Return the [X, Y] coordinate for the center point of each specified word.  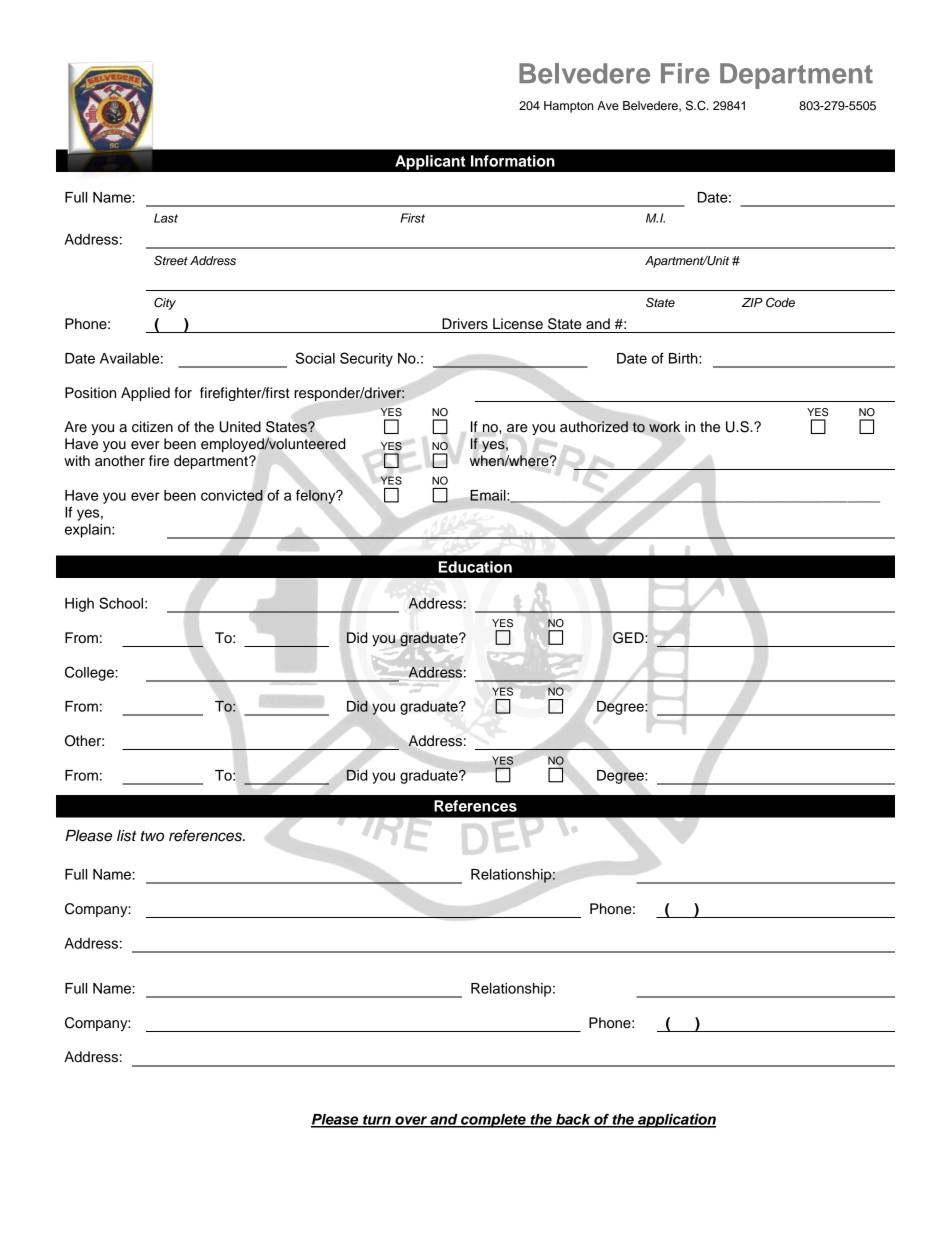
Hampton [568, 107]
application [676, 1120]
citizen [152, 427]
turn [377, 1121]
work [664, 427]
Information [513, 161]
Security [366, 359]
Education [475, 567]
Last [166, 218]
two [152, 836]
